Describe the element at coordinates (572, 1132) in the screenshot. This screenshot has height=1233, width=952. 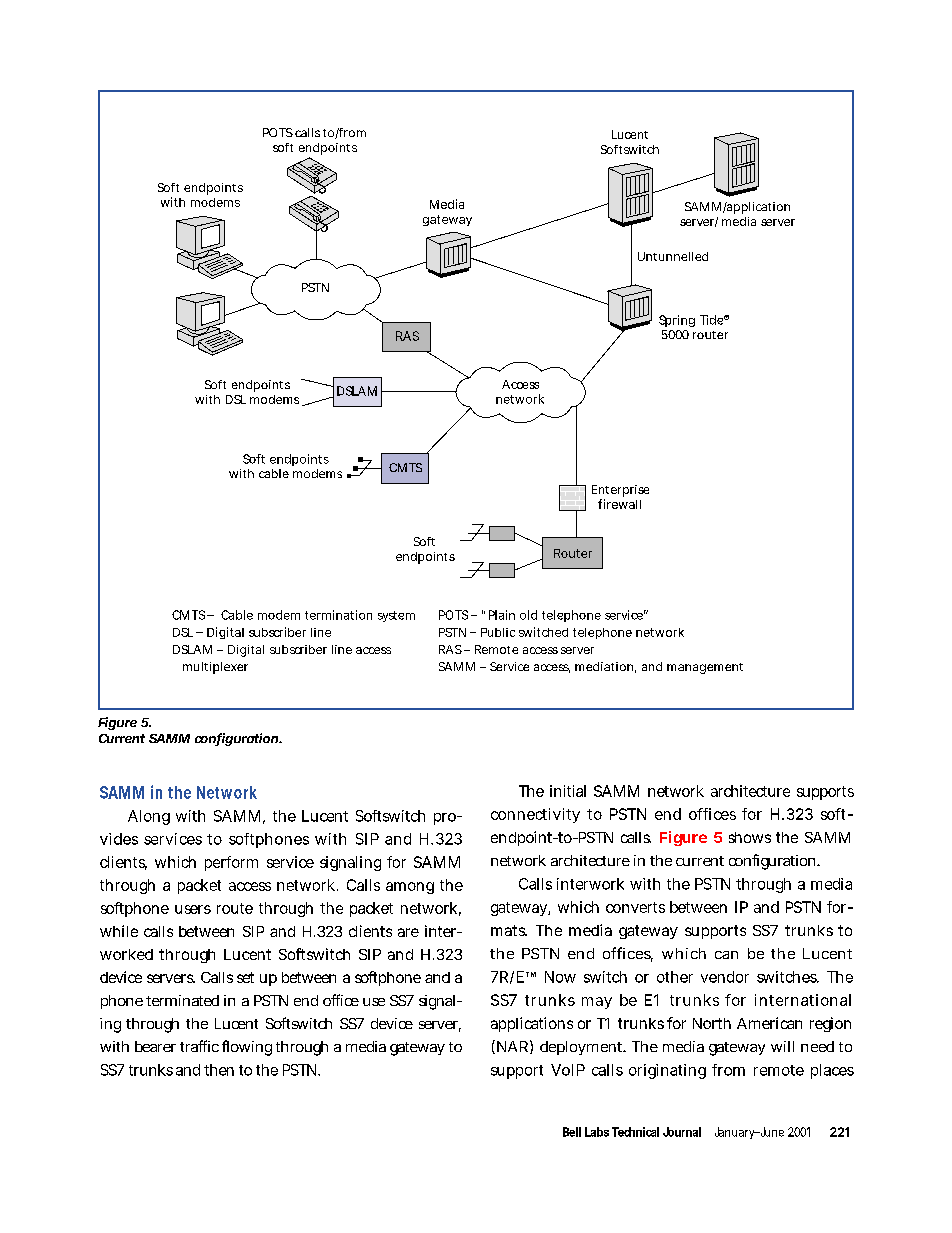
I see `Bell` at that location.
